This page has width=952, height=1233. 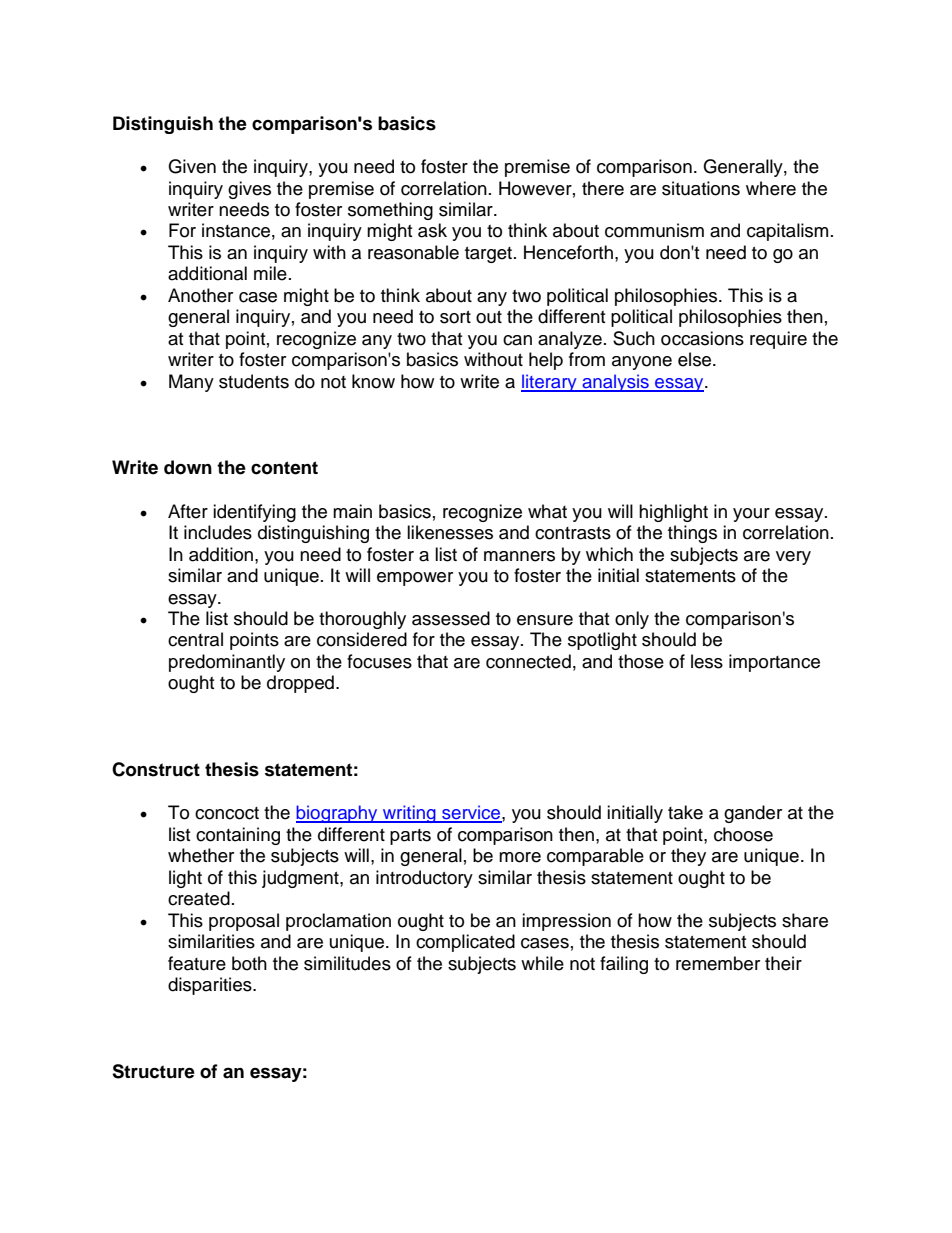 What do you see at coordinates (249, 190) in the page?
I see `gives` at bounding box center [249, 190].
